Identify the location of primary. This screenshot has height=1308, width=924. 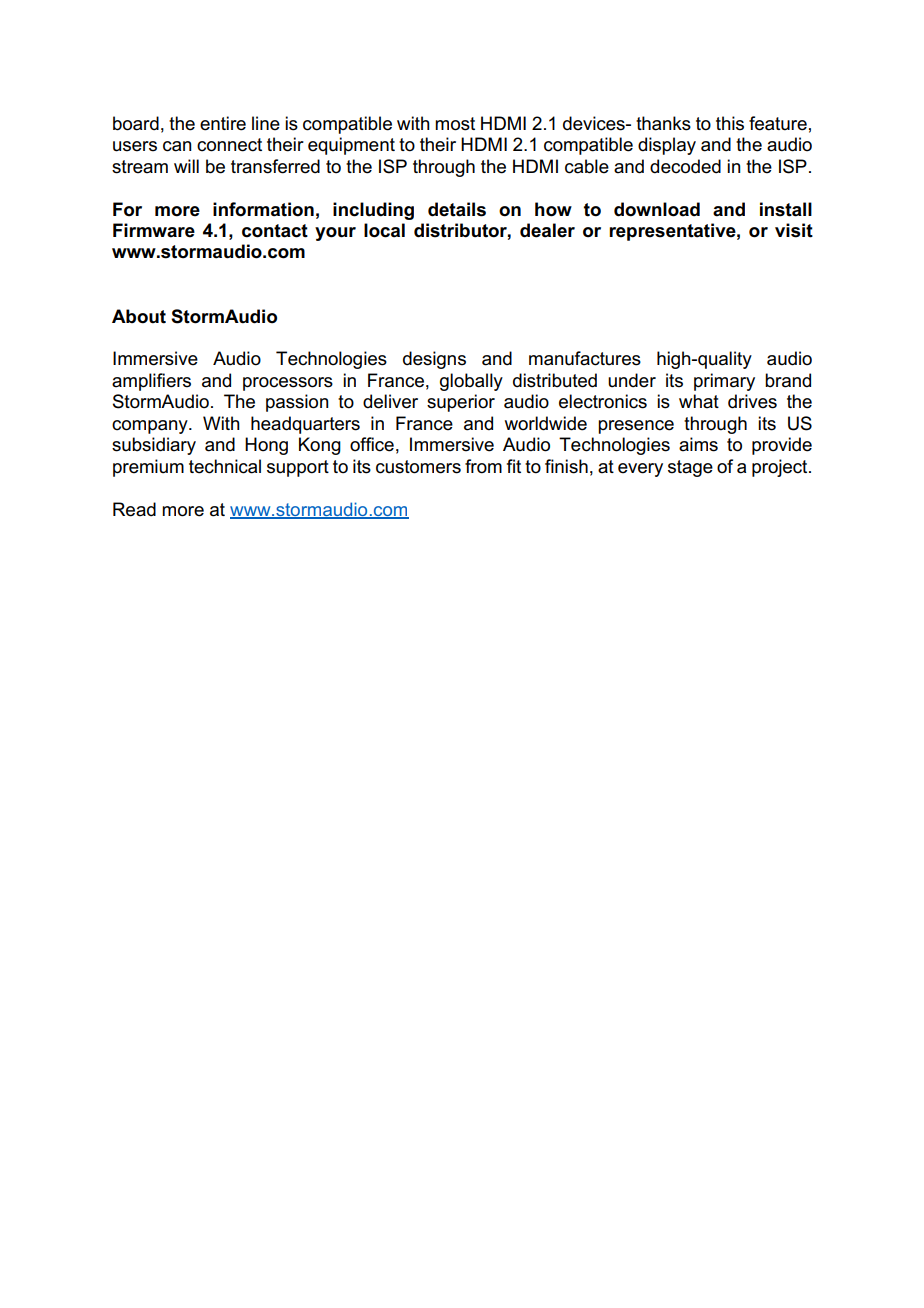
(724, 382).
